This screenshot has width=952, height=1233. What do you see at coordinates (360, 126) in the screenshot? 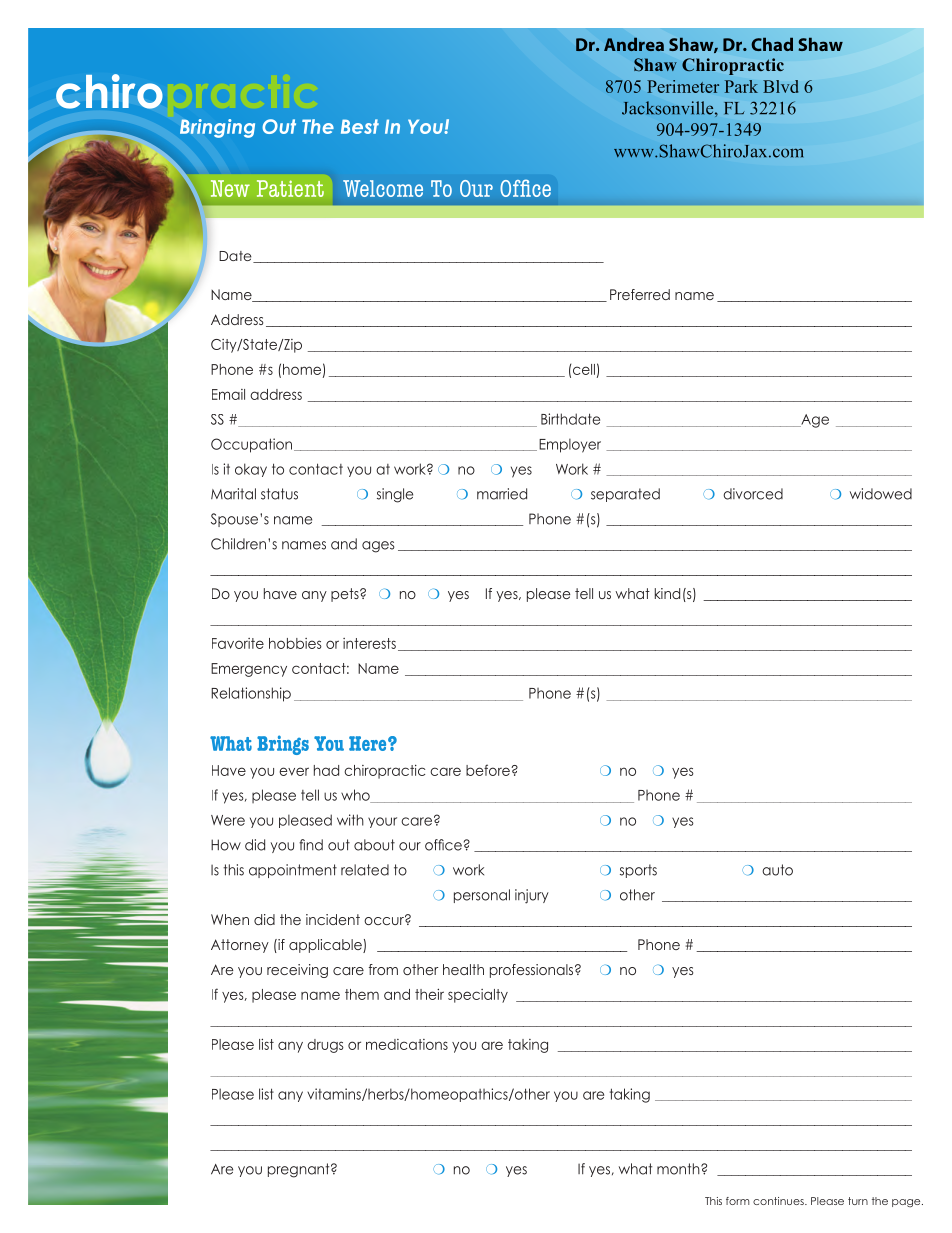
I see `Best` at bounding box center [360, 126].
